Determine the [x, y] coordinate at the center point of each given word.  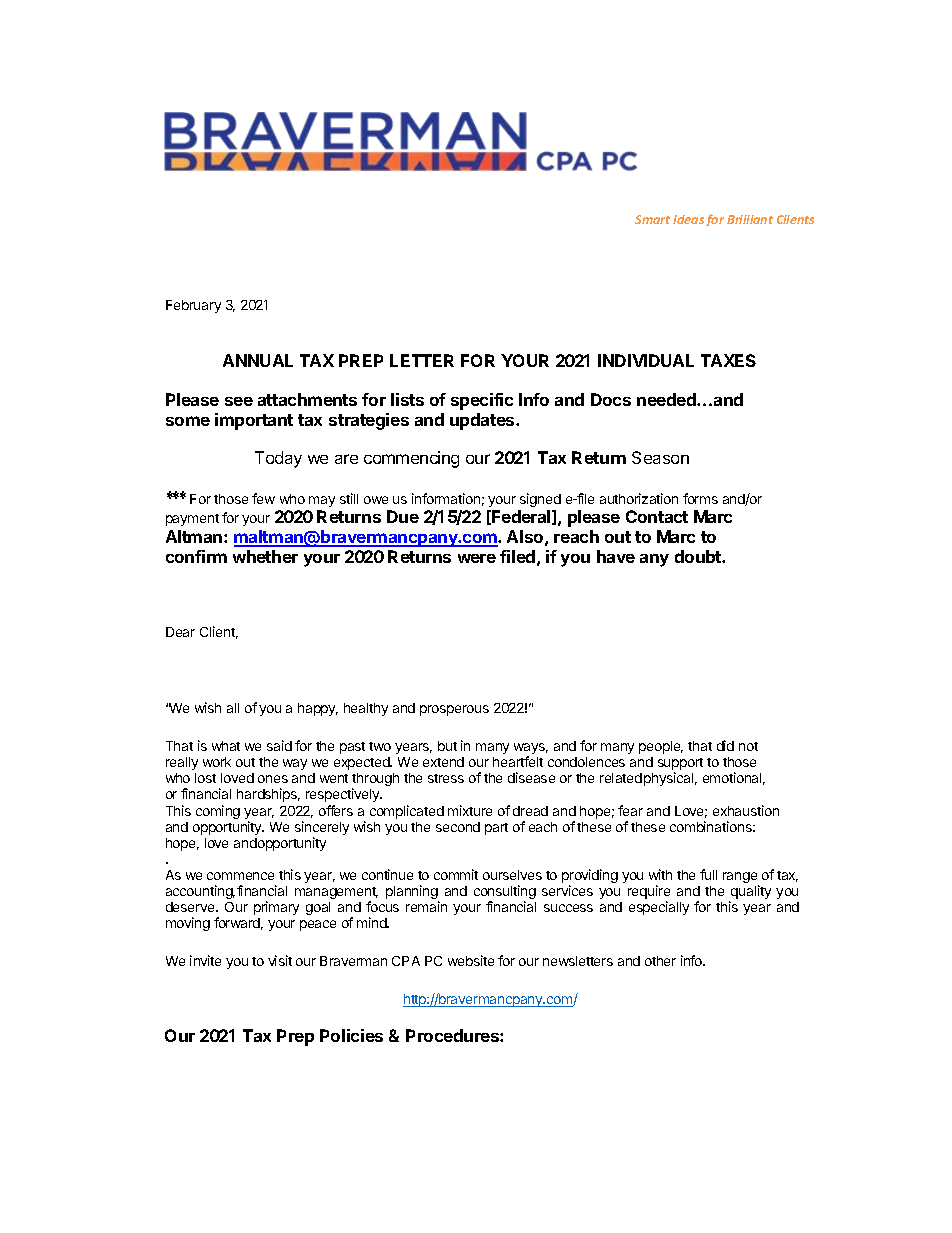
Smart [652, 219]
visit [280, 960]
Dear [180, 632]
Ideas [688, 219]
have [616, 556]
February [193, 306]
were [477, 558]
